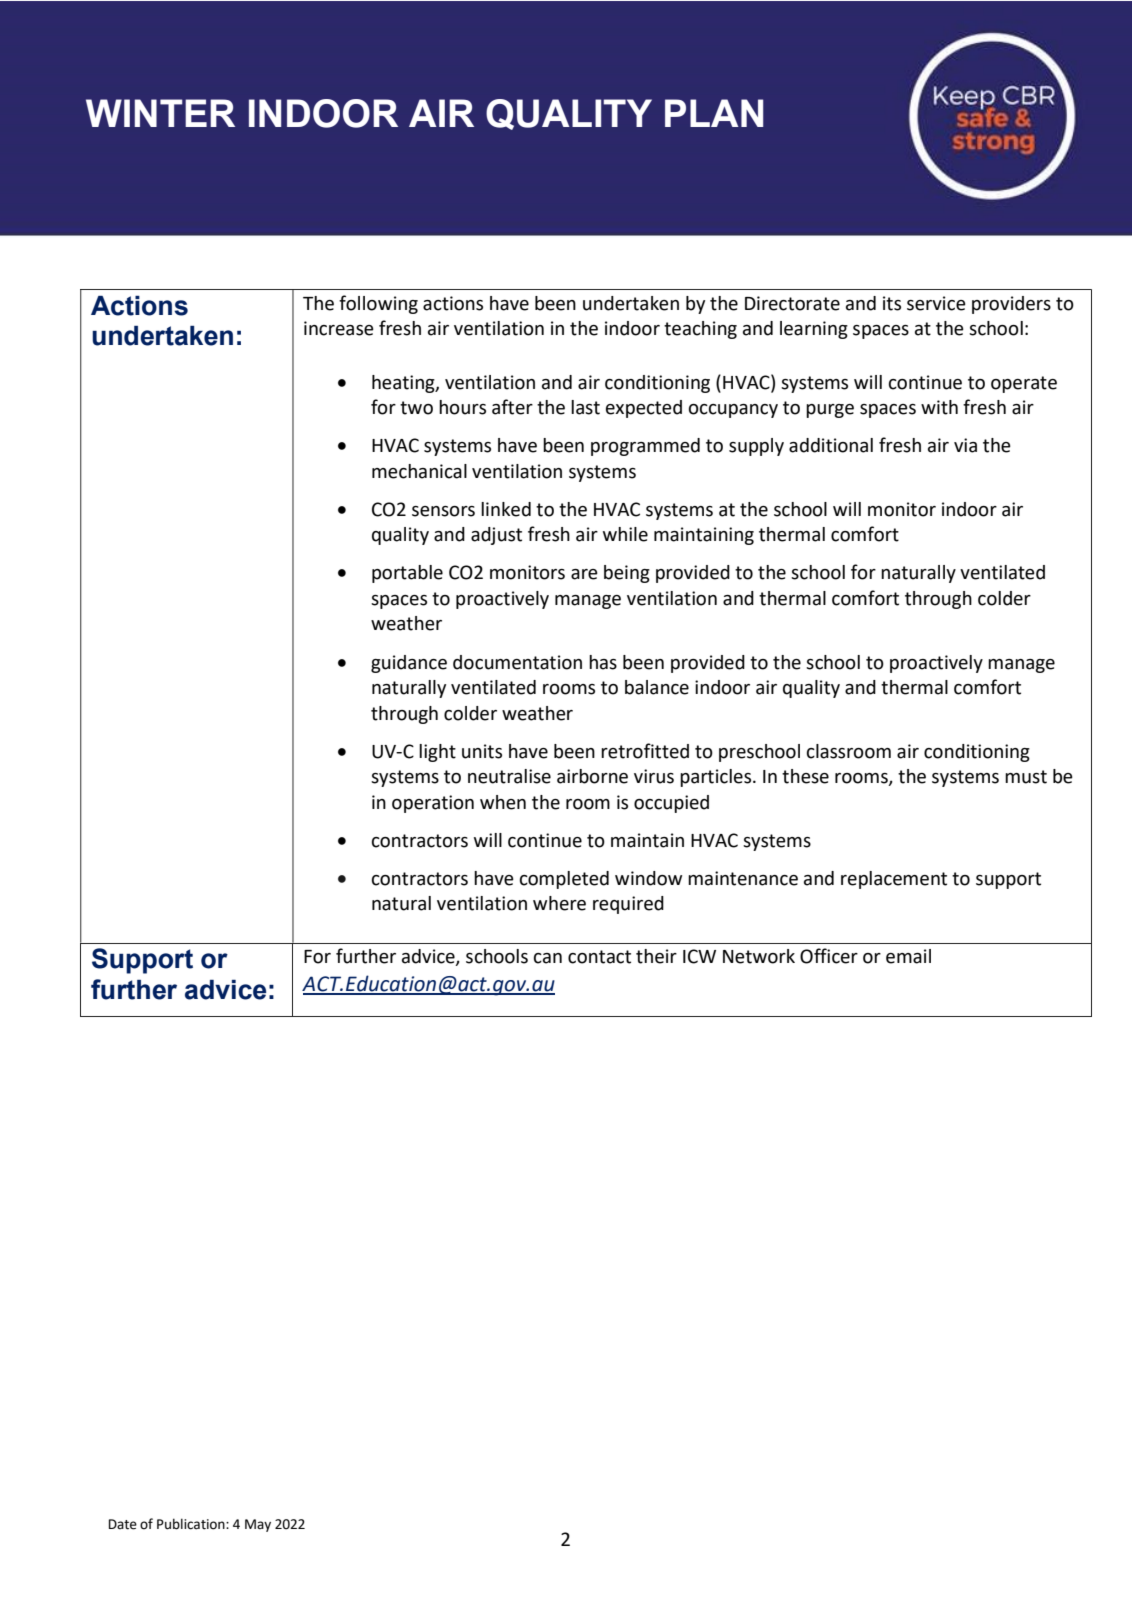  I want to click on can, so click(548, 958).
